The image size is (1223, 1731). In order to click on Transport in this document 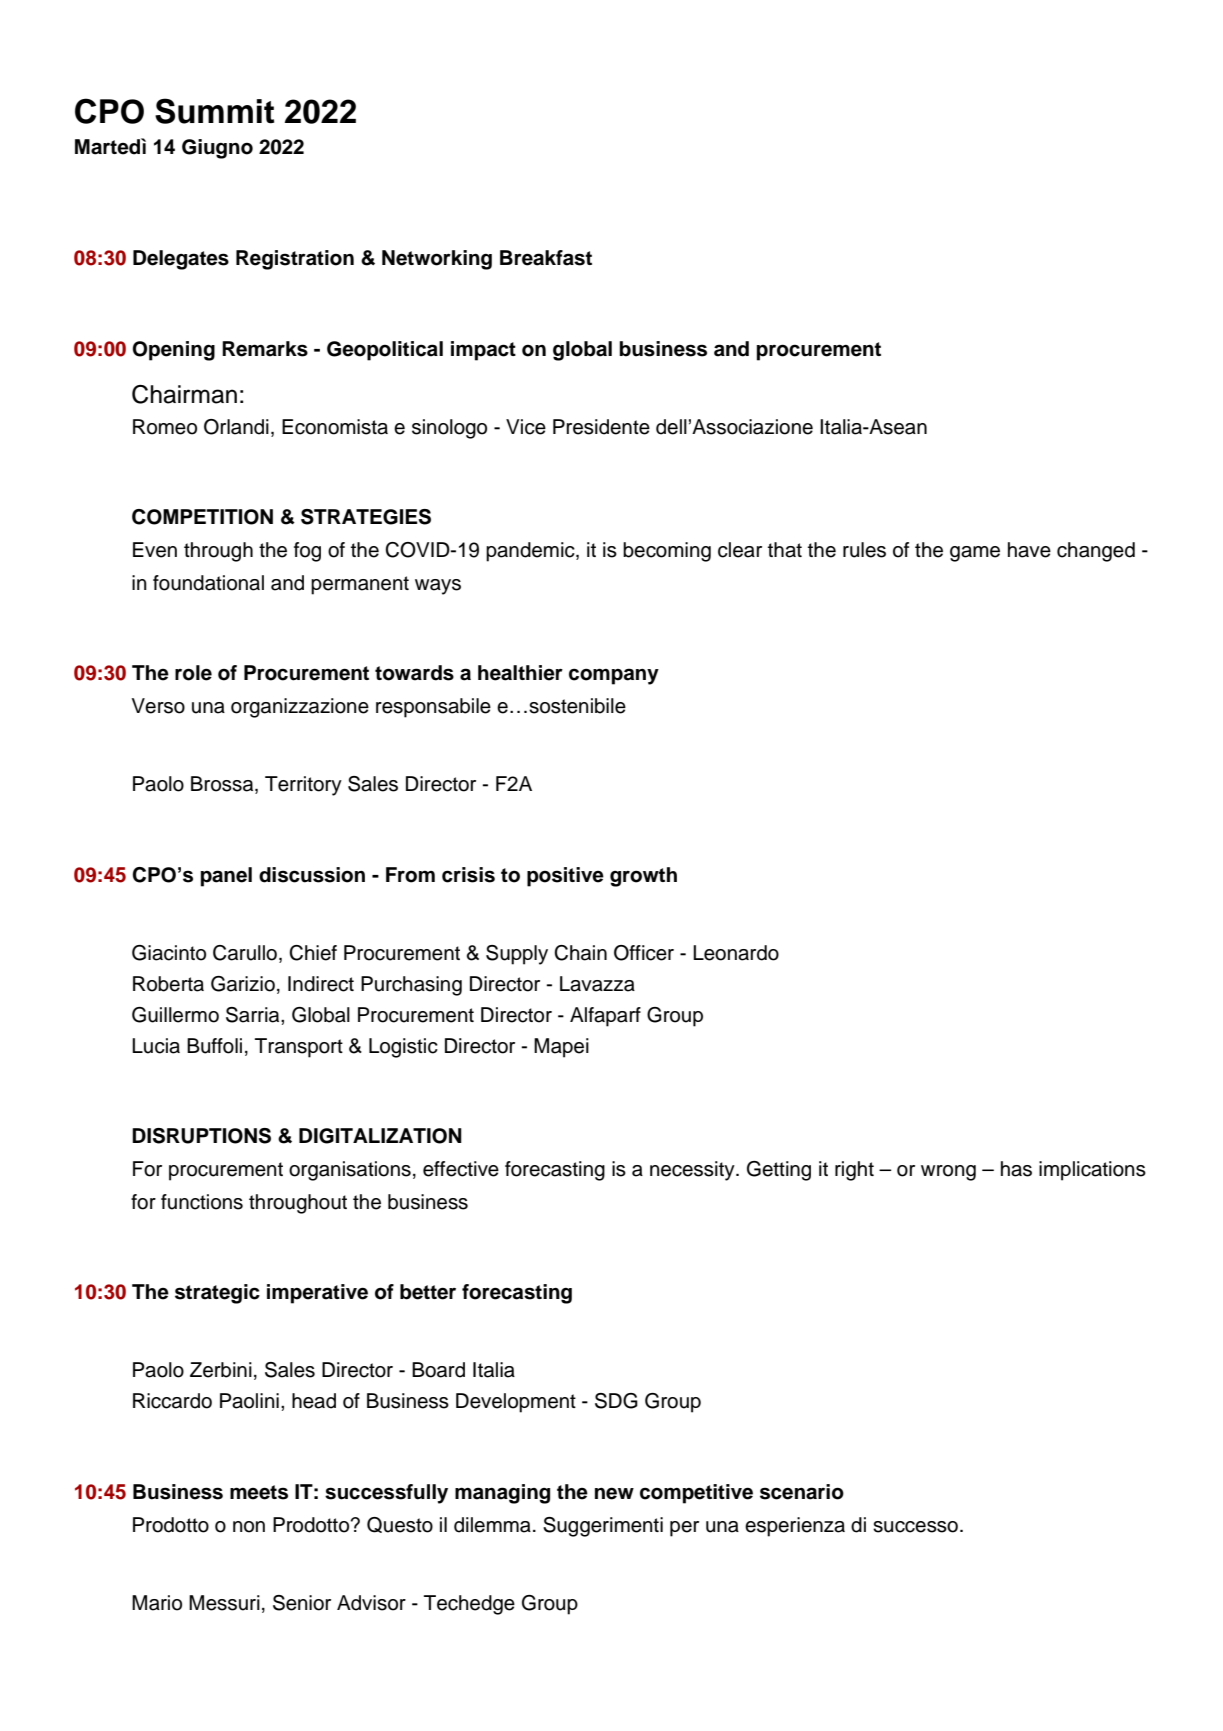, I will do `click(299, 1048)`.
